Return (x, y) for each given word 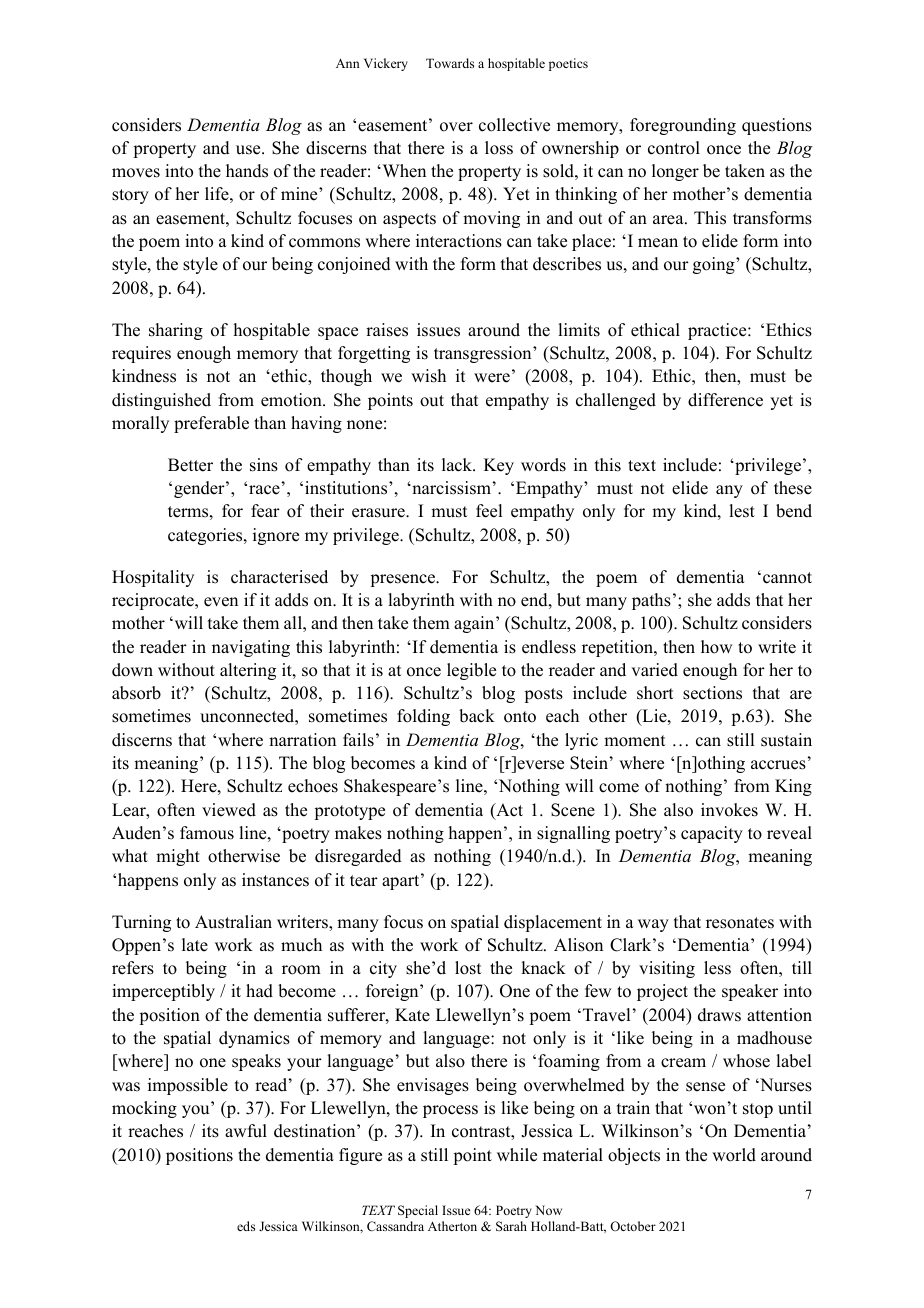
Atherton (452, 1226)
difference (725, 400)
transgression (484, 354)
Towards (450, 63)
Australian (233, 922)
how (716, 647)
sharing (176, 331)
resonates (740, 923)
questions (777, 126)
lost (468, 968)
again (475, 624)
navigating (251, 648)
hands (247, 171)
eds (246, 1226)
